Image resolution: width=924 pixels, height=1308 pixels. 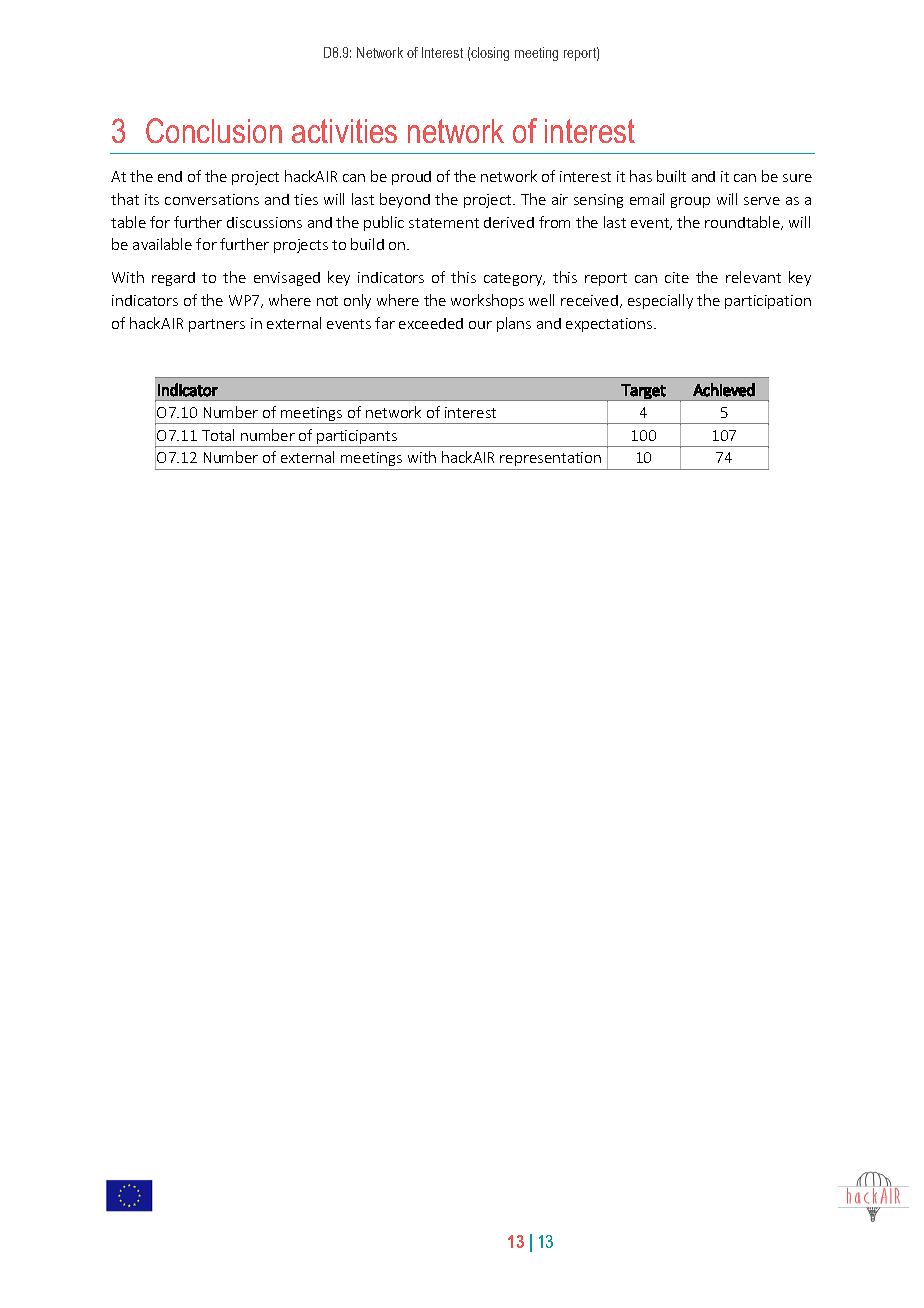 What do you see at coordinates (480, 325) in the screenshot?
I see `our` at bounding box center [480, 325].
